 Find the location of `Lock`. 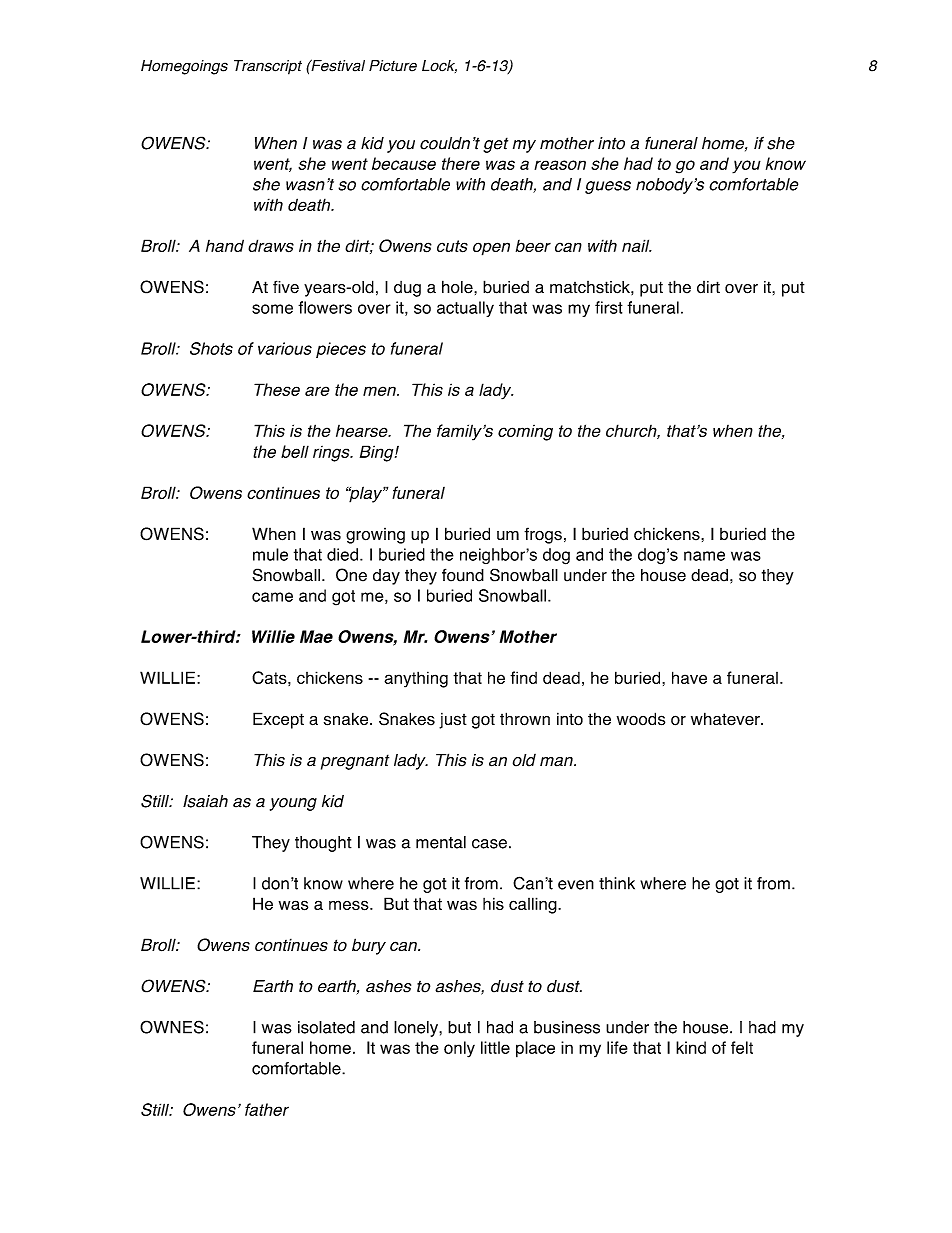

Lock is located at coordinates (439, 66).
